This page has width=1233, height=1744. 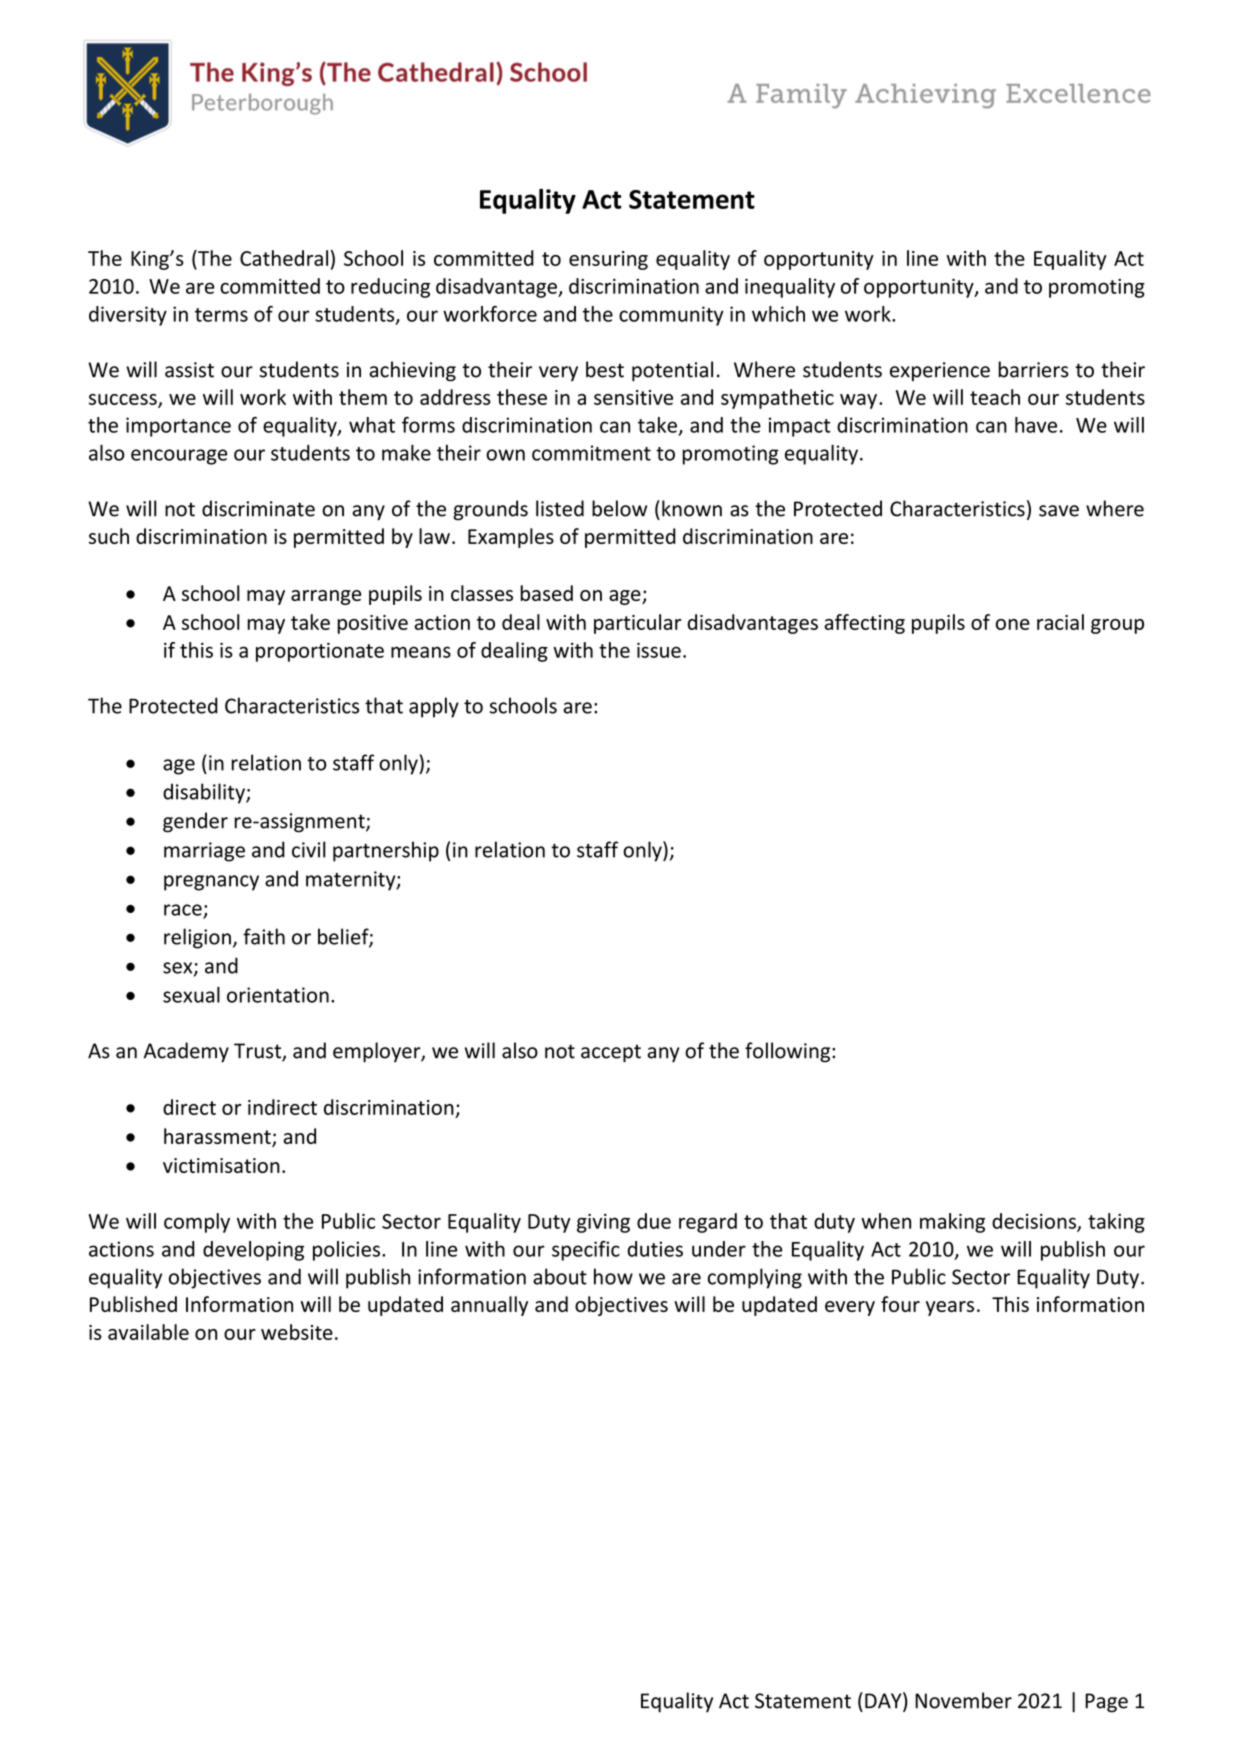 I want to click on accept, so click(x=611, y=1053).
